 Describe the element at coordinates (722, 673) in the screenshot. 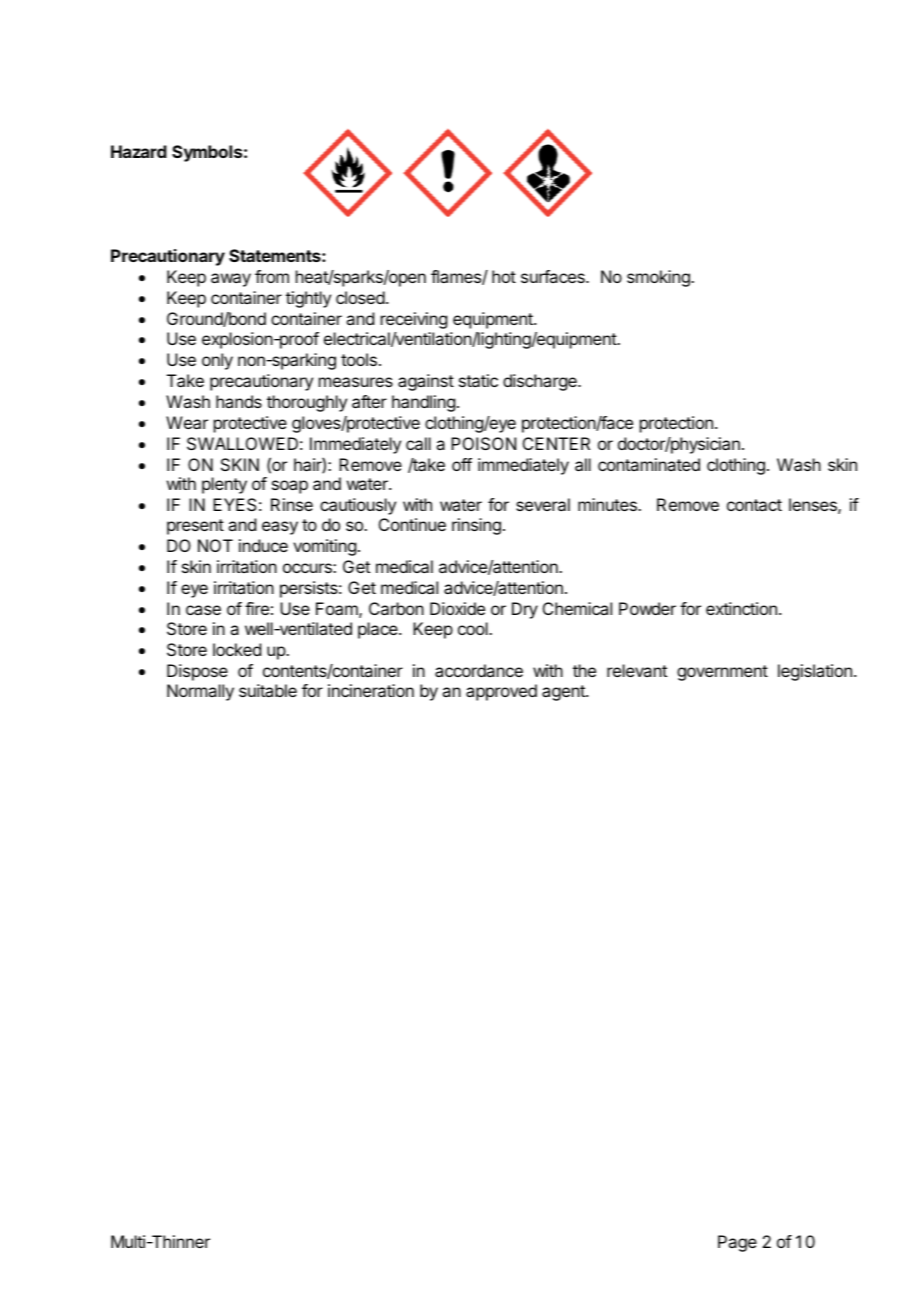

I see `government` at that location.
